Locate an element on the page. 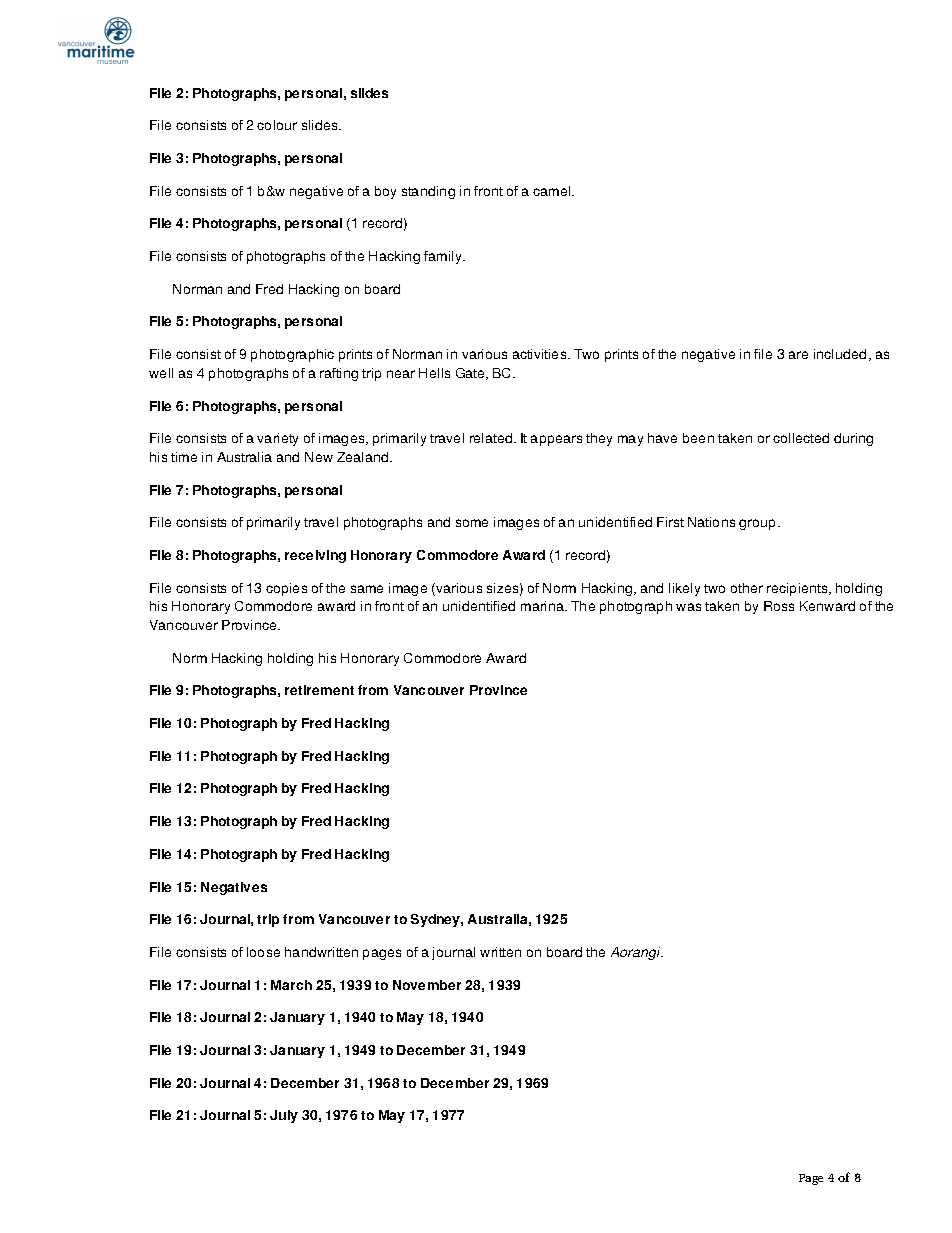 The width and height of the document is (952, 1233). copies is located at coordinates (286, 589).
